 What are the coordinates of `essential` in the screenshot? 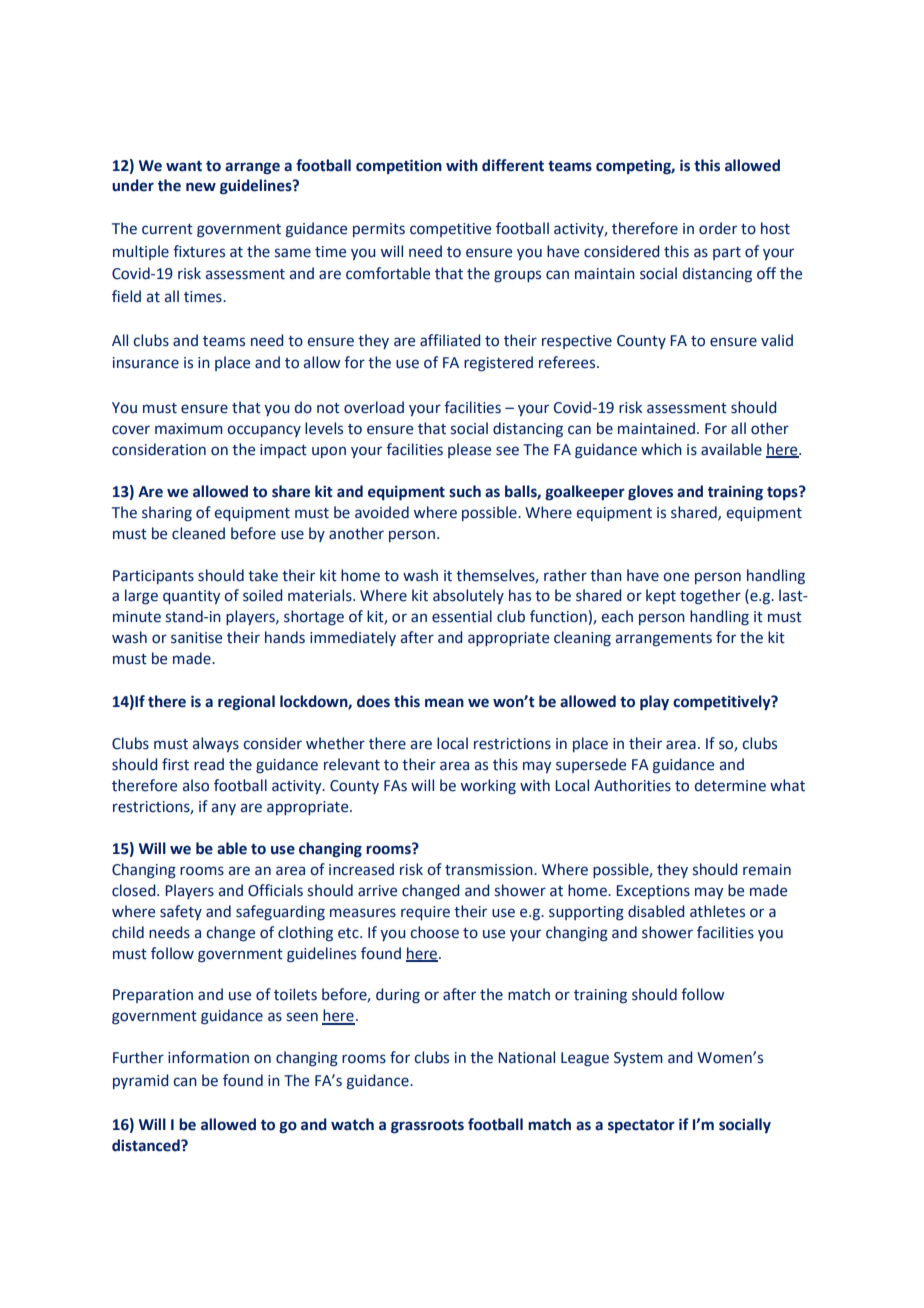 It's located at (462, 616).
